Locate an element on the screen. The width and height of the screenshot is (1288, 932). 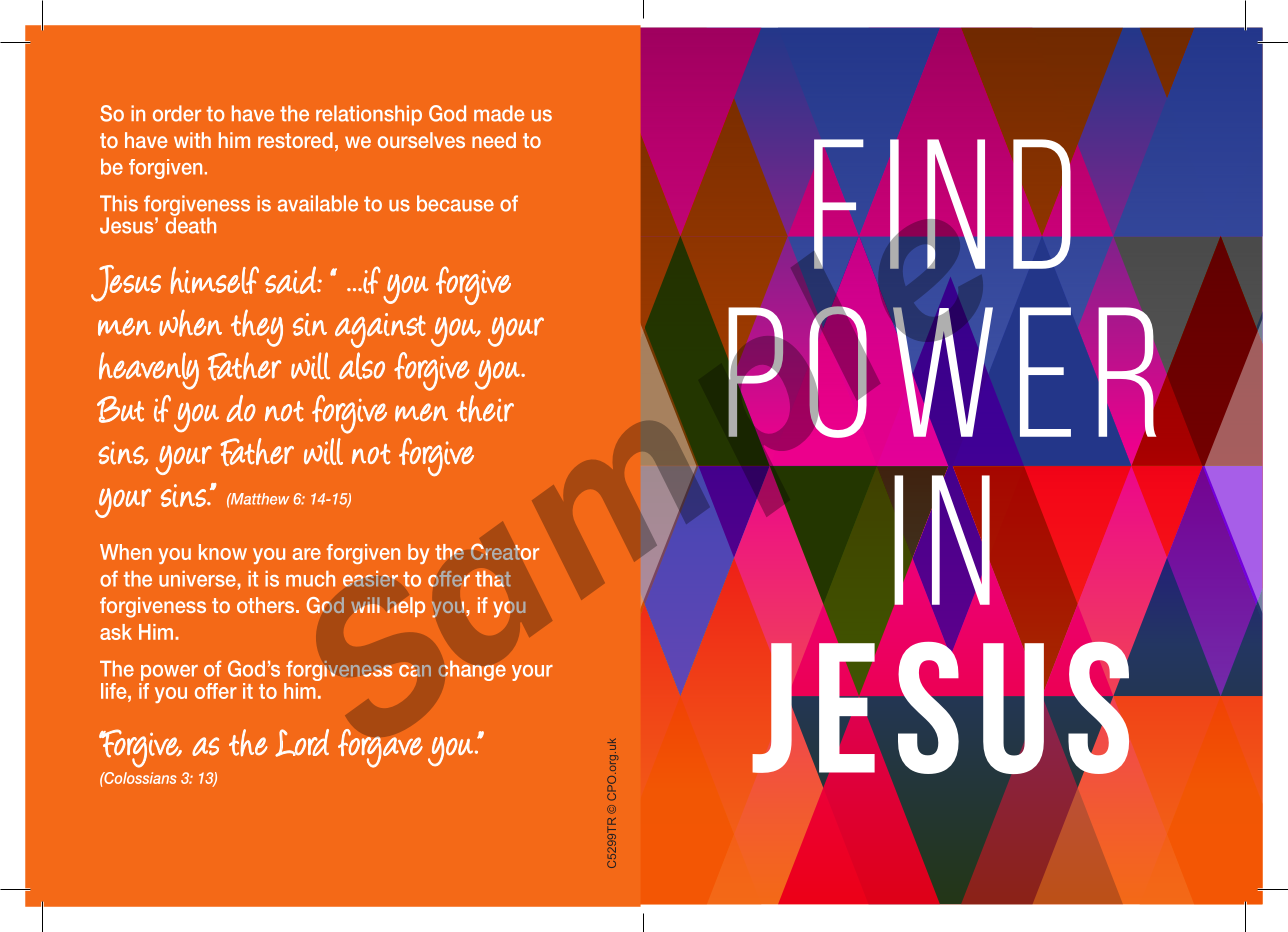
change is located at coordinates (472, 671).
